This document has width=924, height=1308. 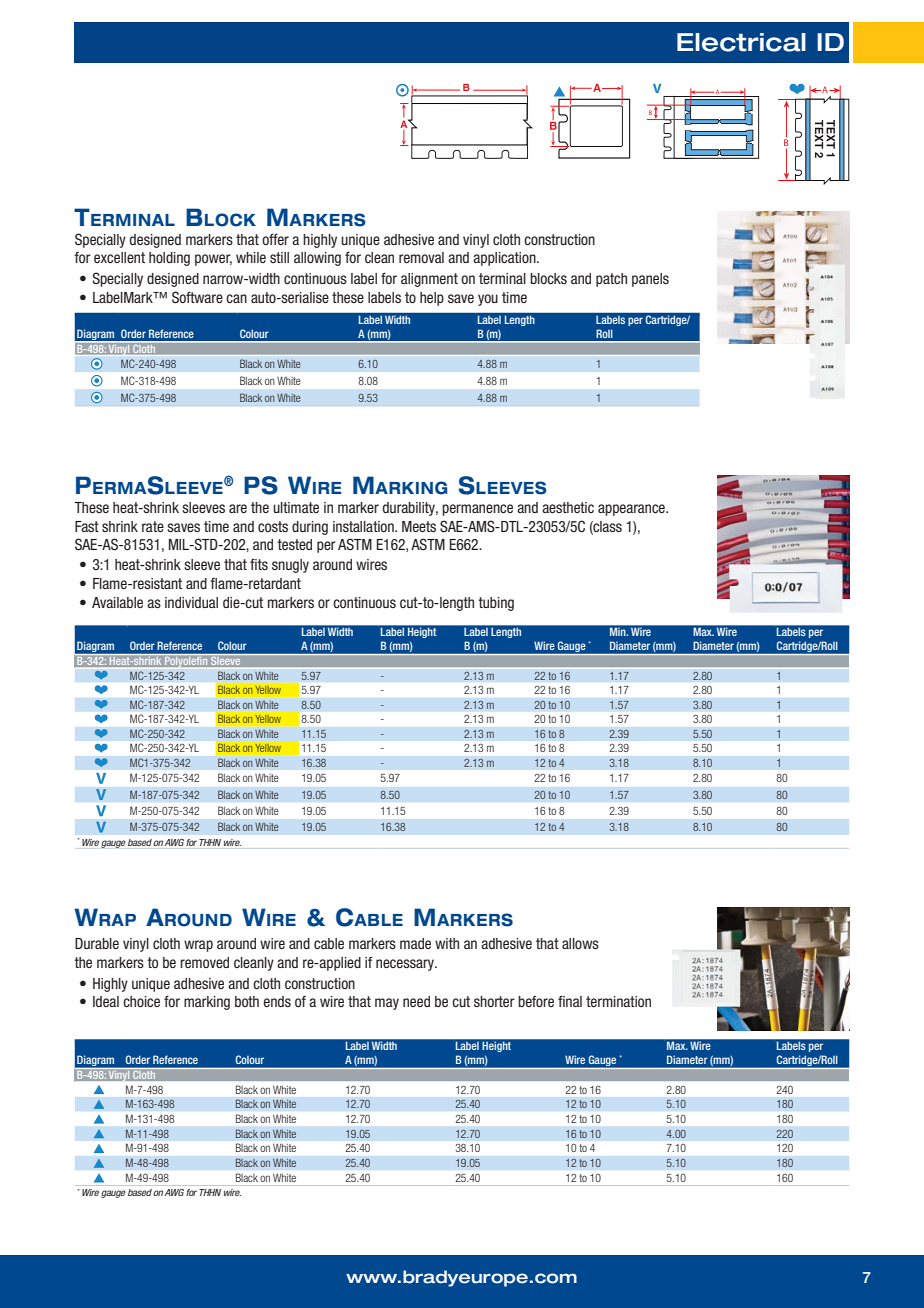 What do you see at coordinates (275, 239) in the document?
I see `offer` at bounding box center [275, 239].
